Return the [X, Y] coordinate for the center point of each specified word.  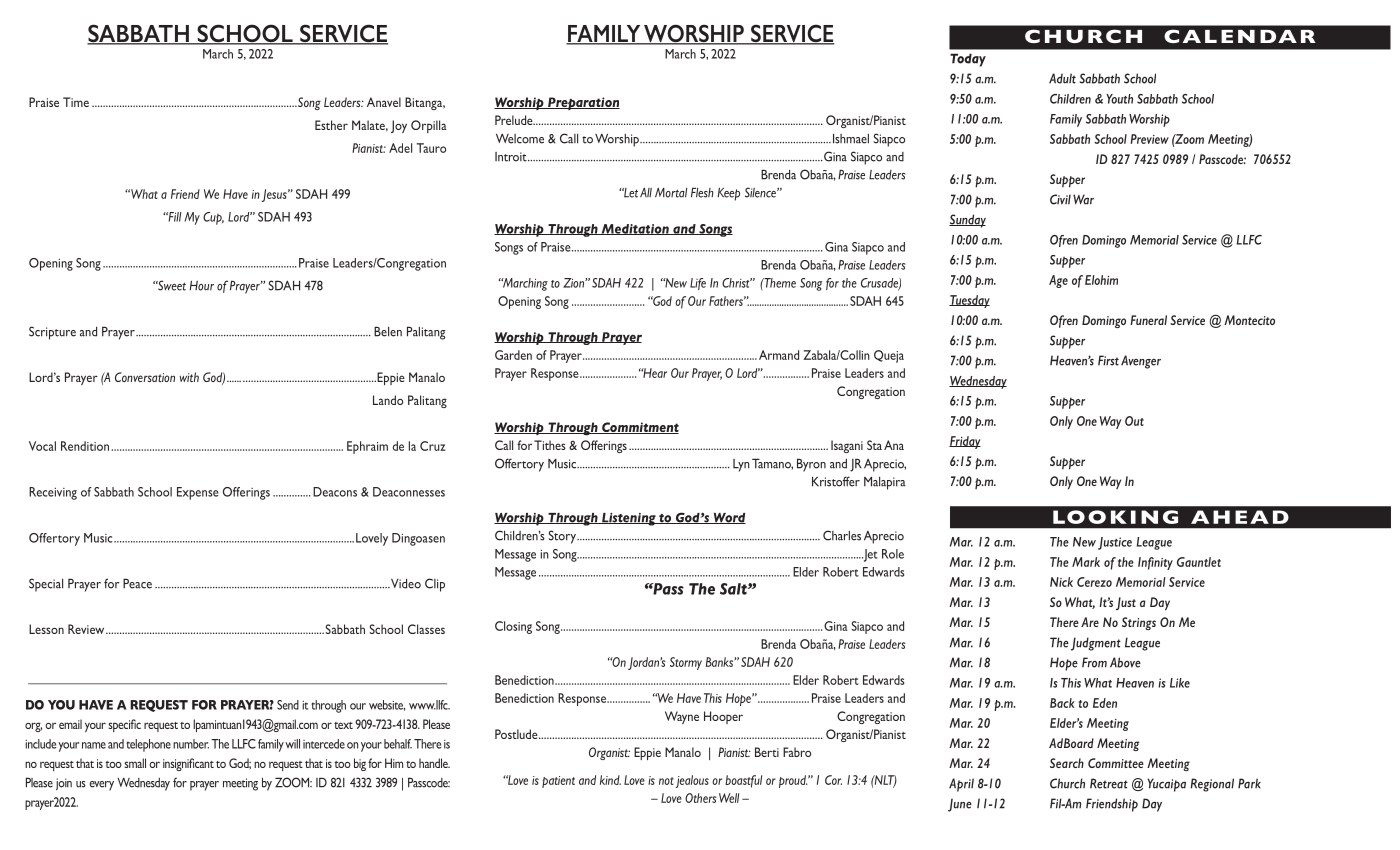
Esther [331, 125]
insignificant [188, 764]
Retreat [1109, 783]
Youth [1119, 99]
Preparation [583, 103]
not [666, 781]
